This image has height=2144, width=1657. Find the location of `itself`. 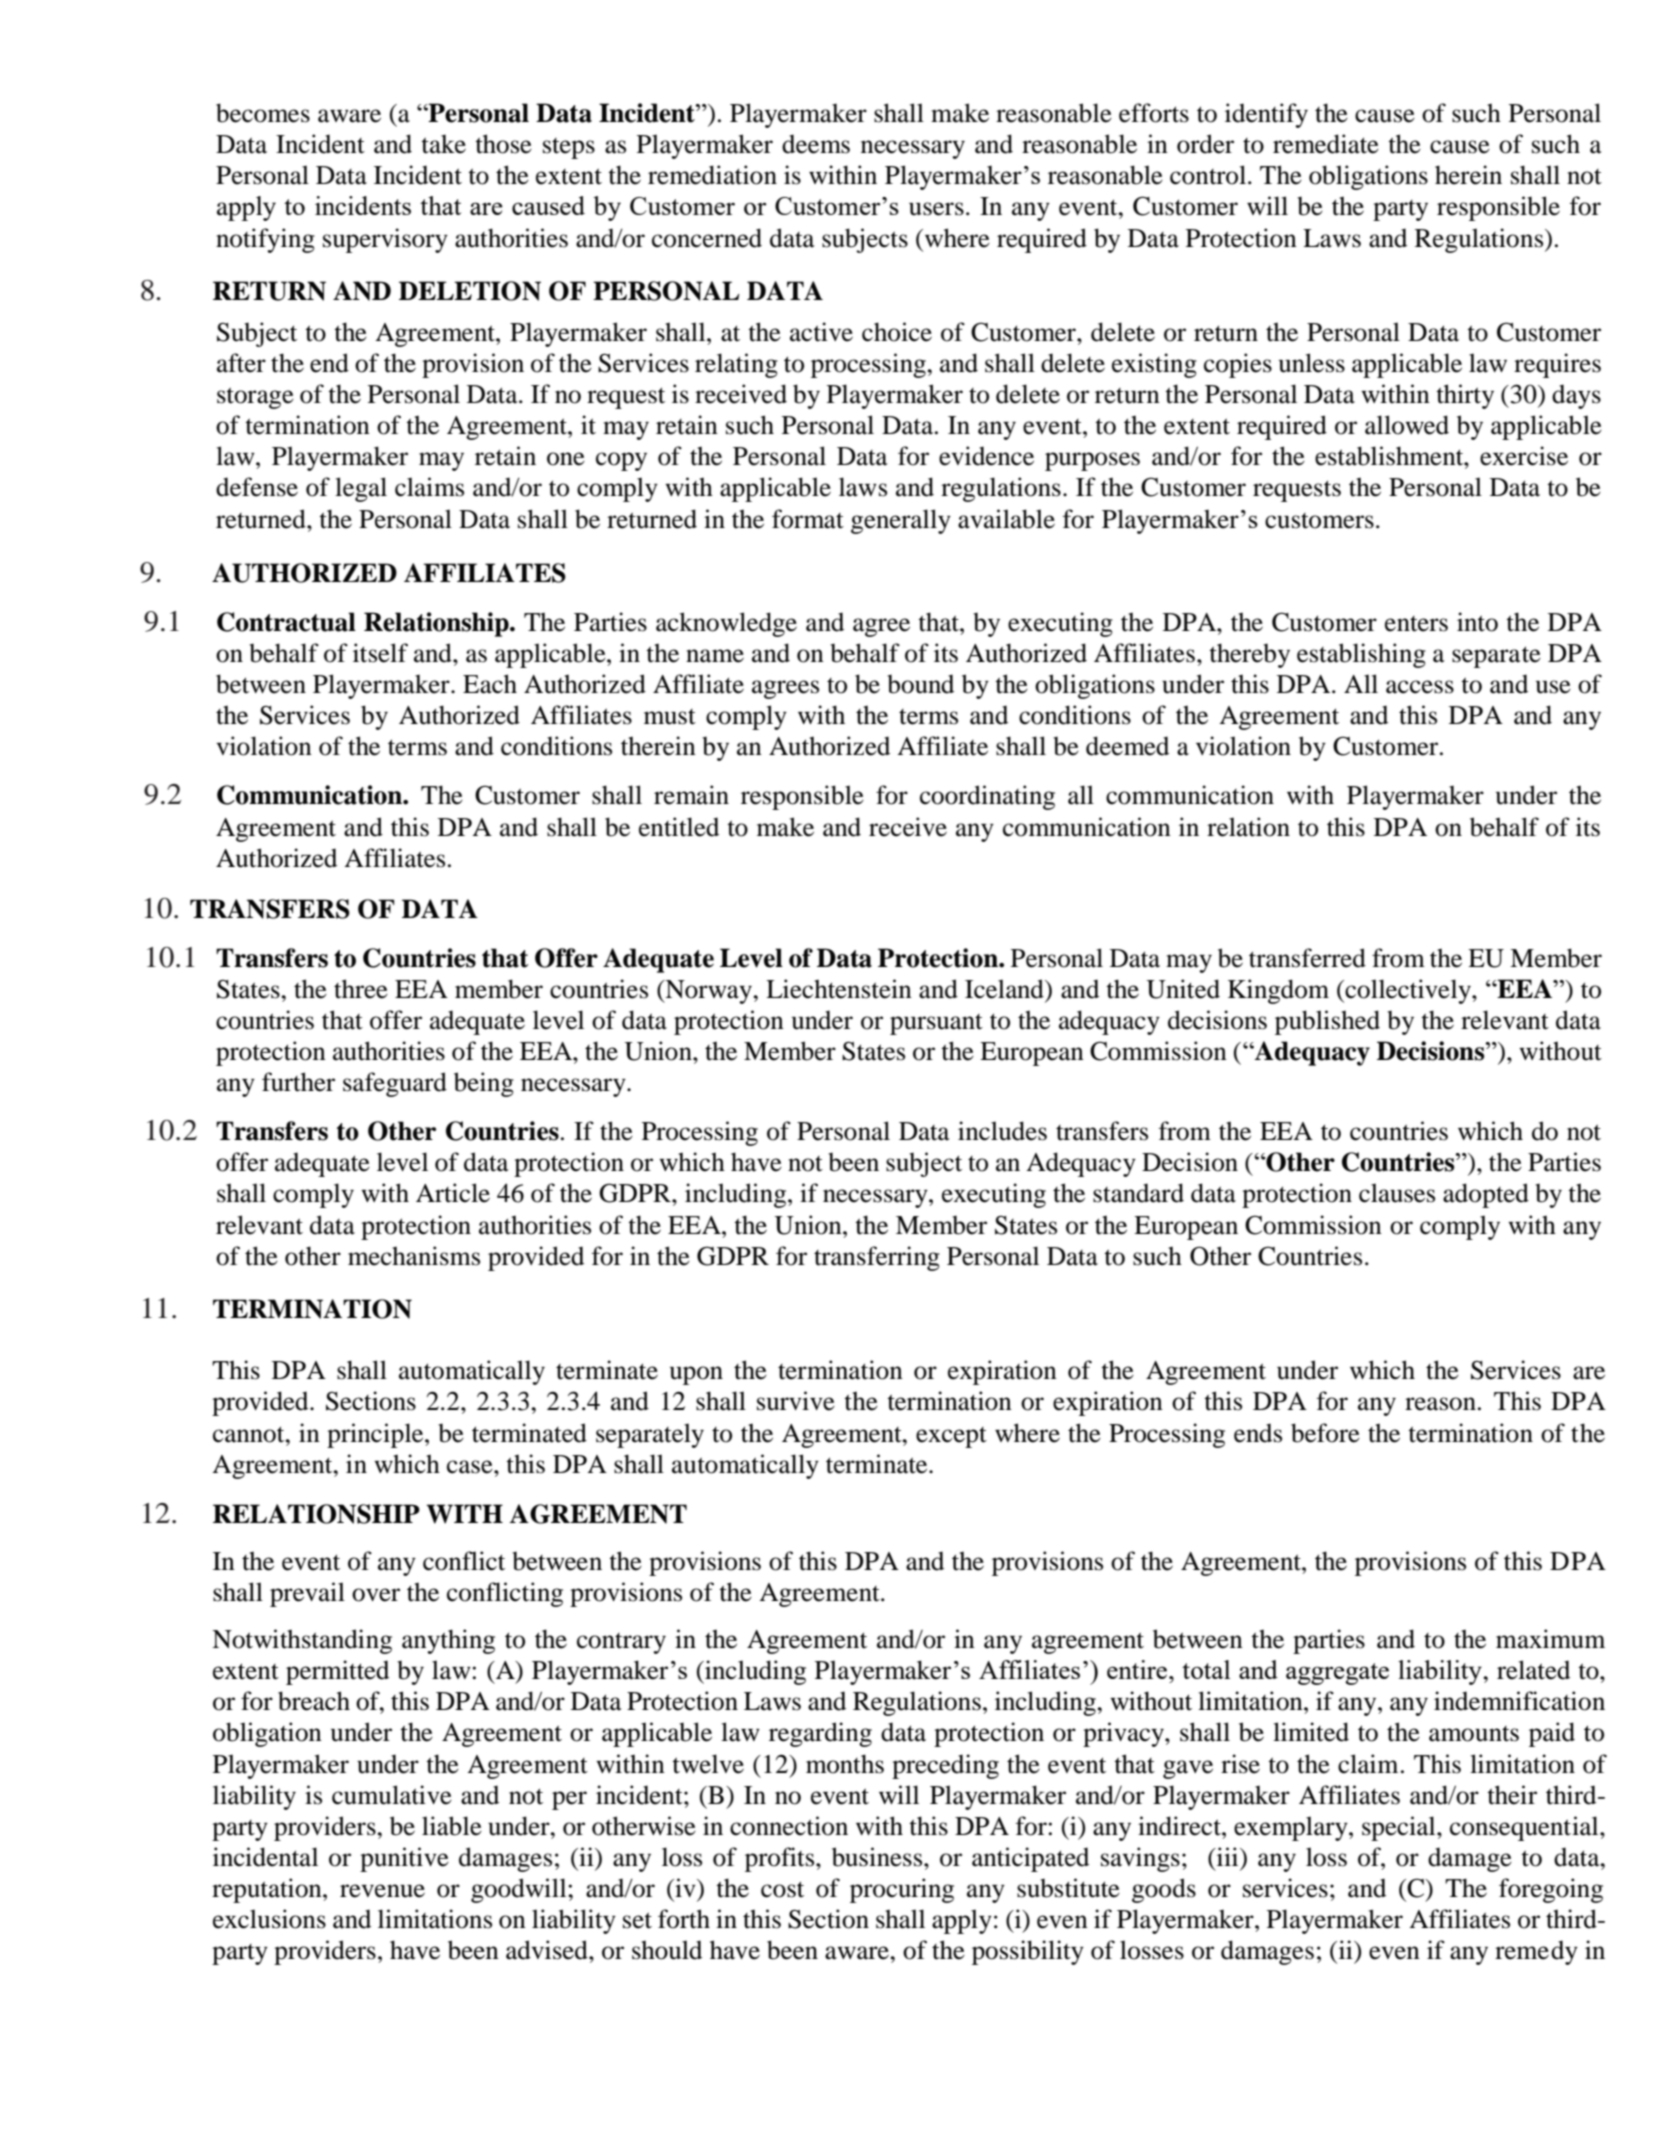

itself is located at coordinates (380, 653).
